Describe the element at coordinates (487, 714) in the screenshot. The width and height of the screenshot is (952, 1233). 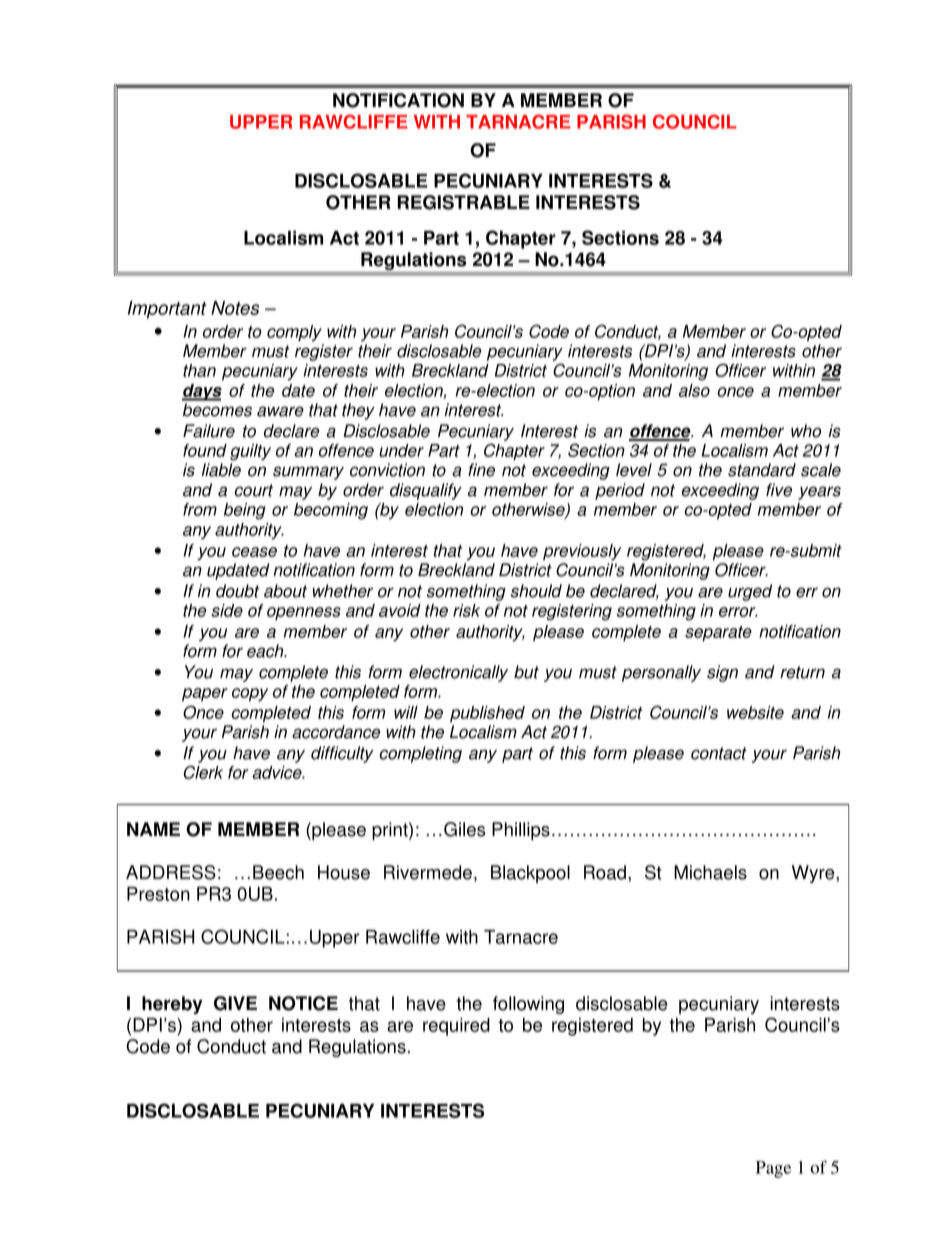
I see `published` at that location.
